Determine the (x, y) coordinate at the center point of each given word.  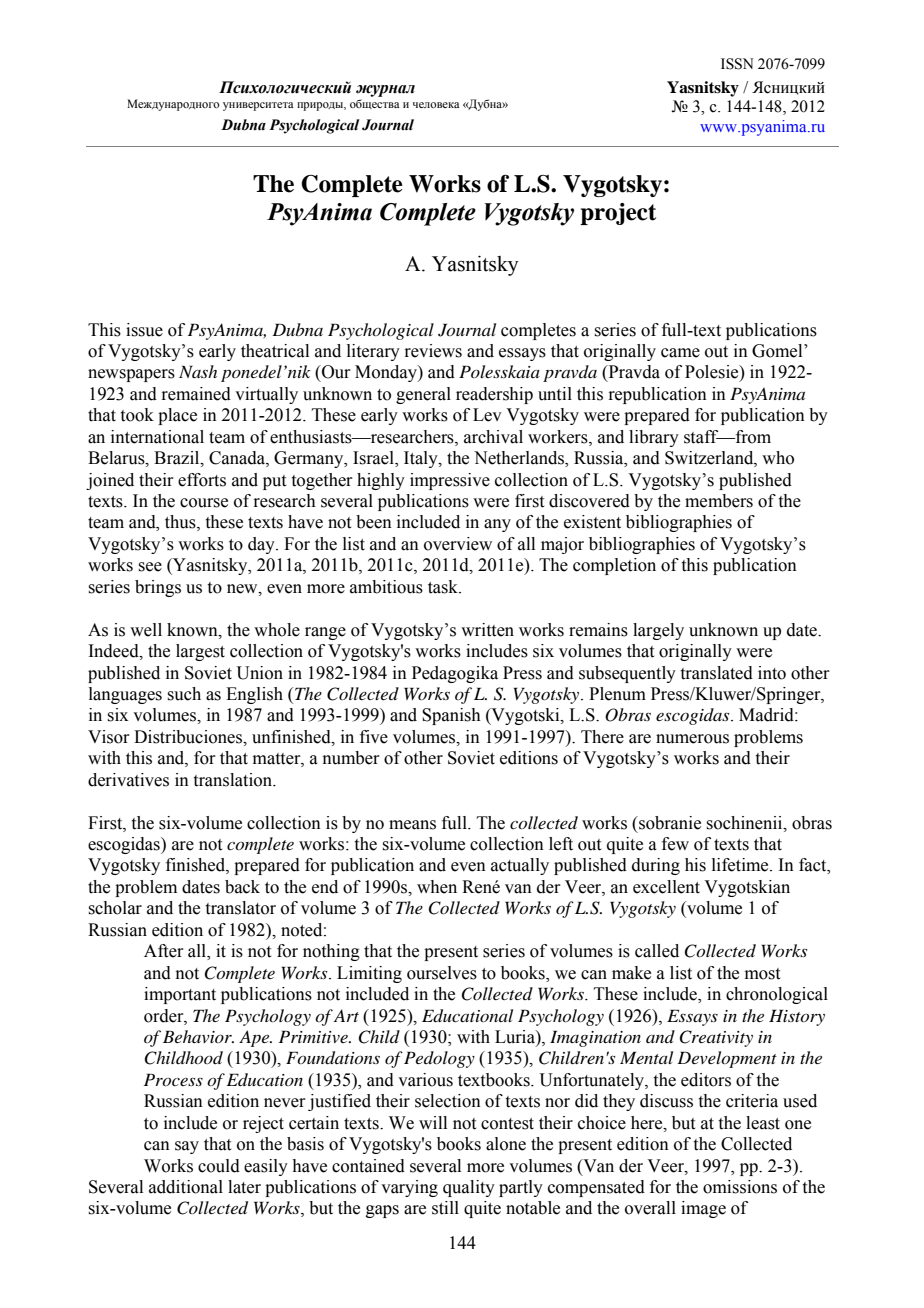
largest (200, 652)
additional (186, 1187)
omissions (740, 1187)
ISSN (737, 64)
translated (717, 673)
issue (144, 330)
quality (469, 1188)
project (618, 214)
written (487, 630)
